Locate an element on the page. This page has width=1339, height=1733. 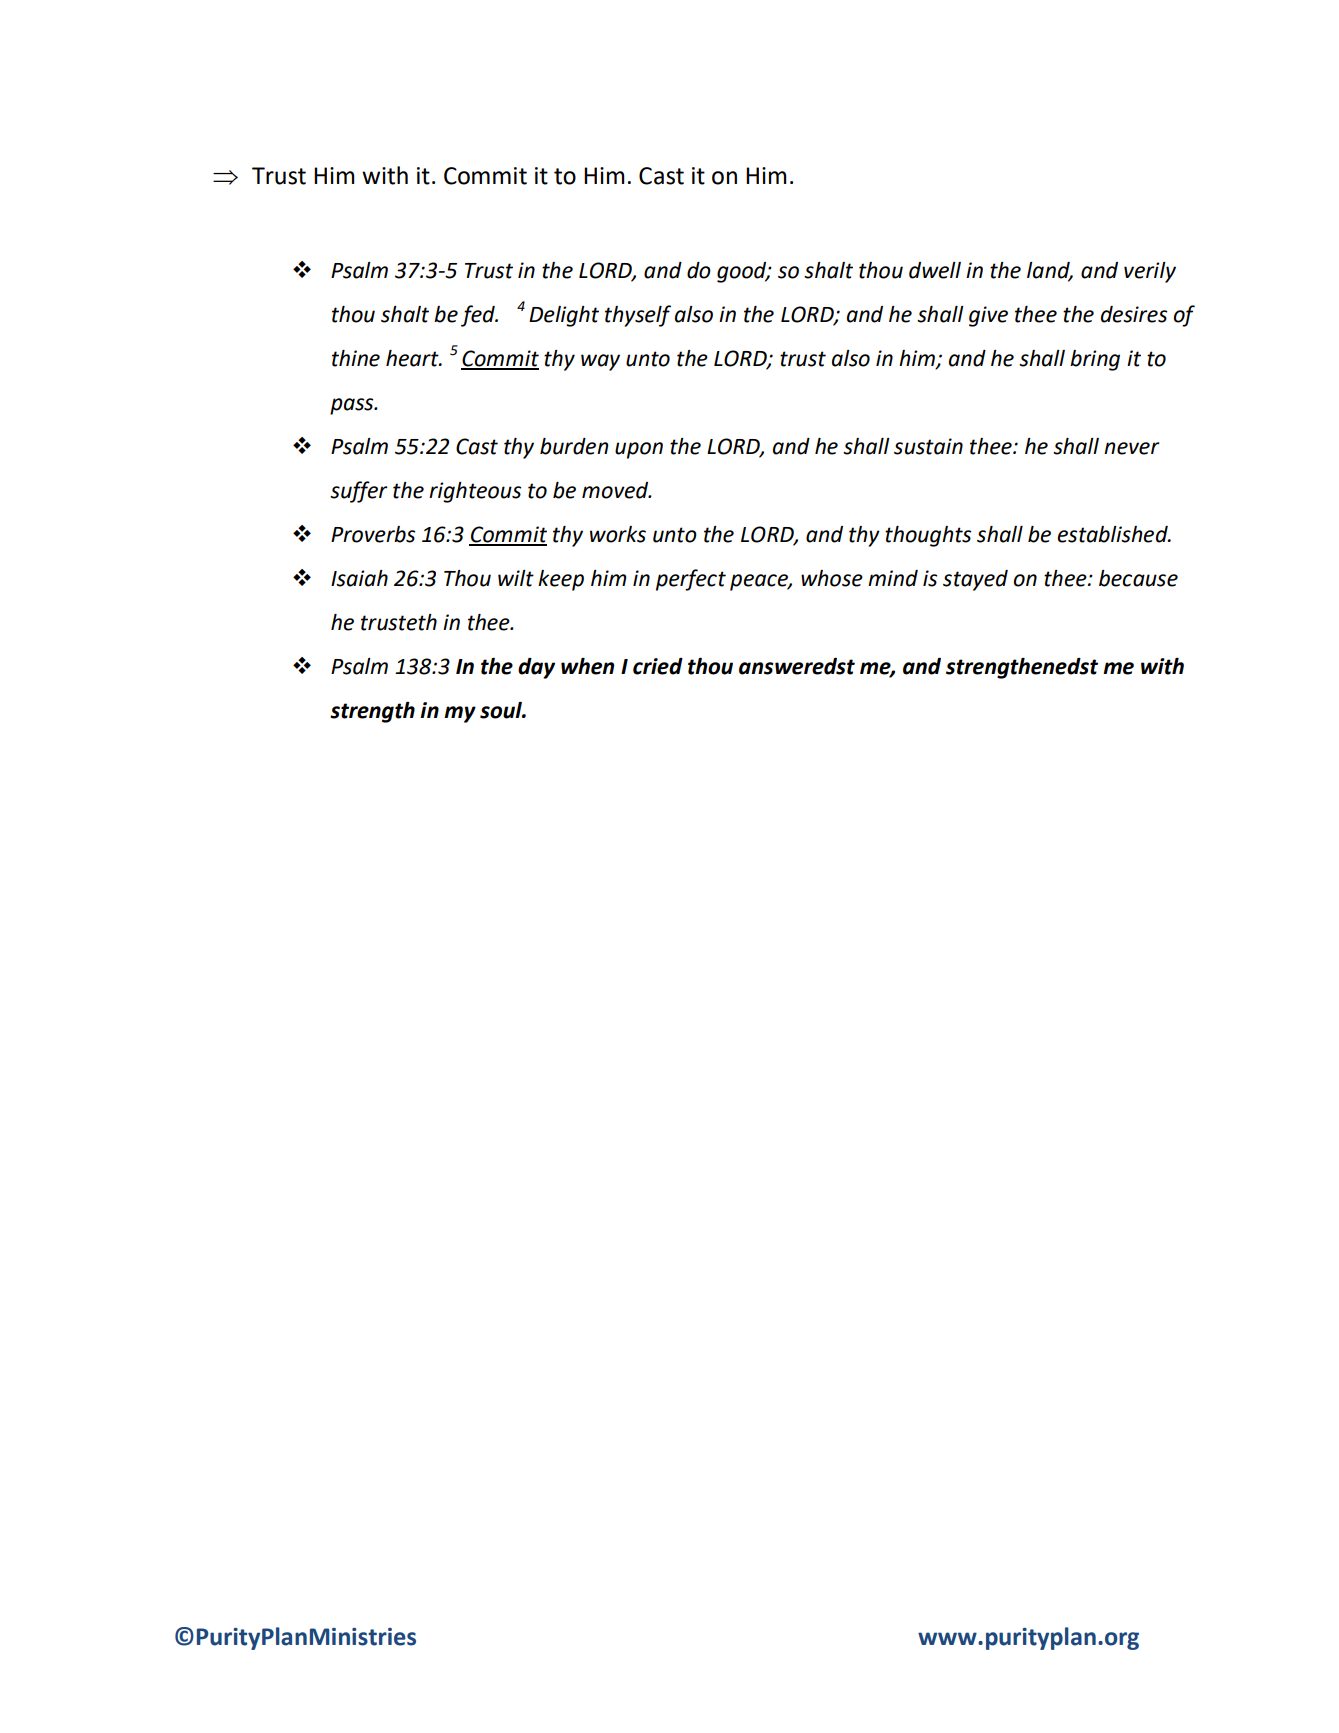
righteous is located at coordinates (475, 492).
